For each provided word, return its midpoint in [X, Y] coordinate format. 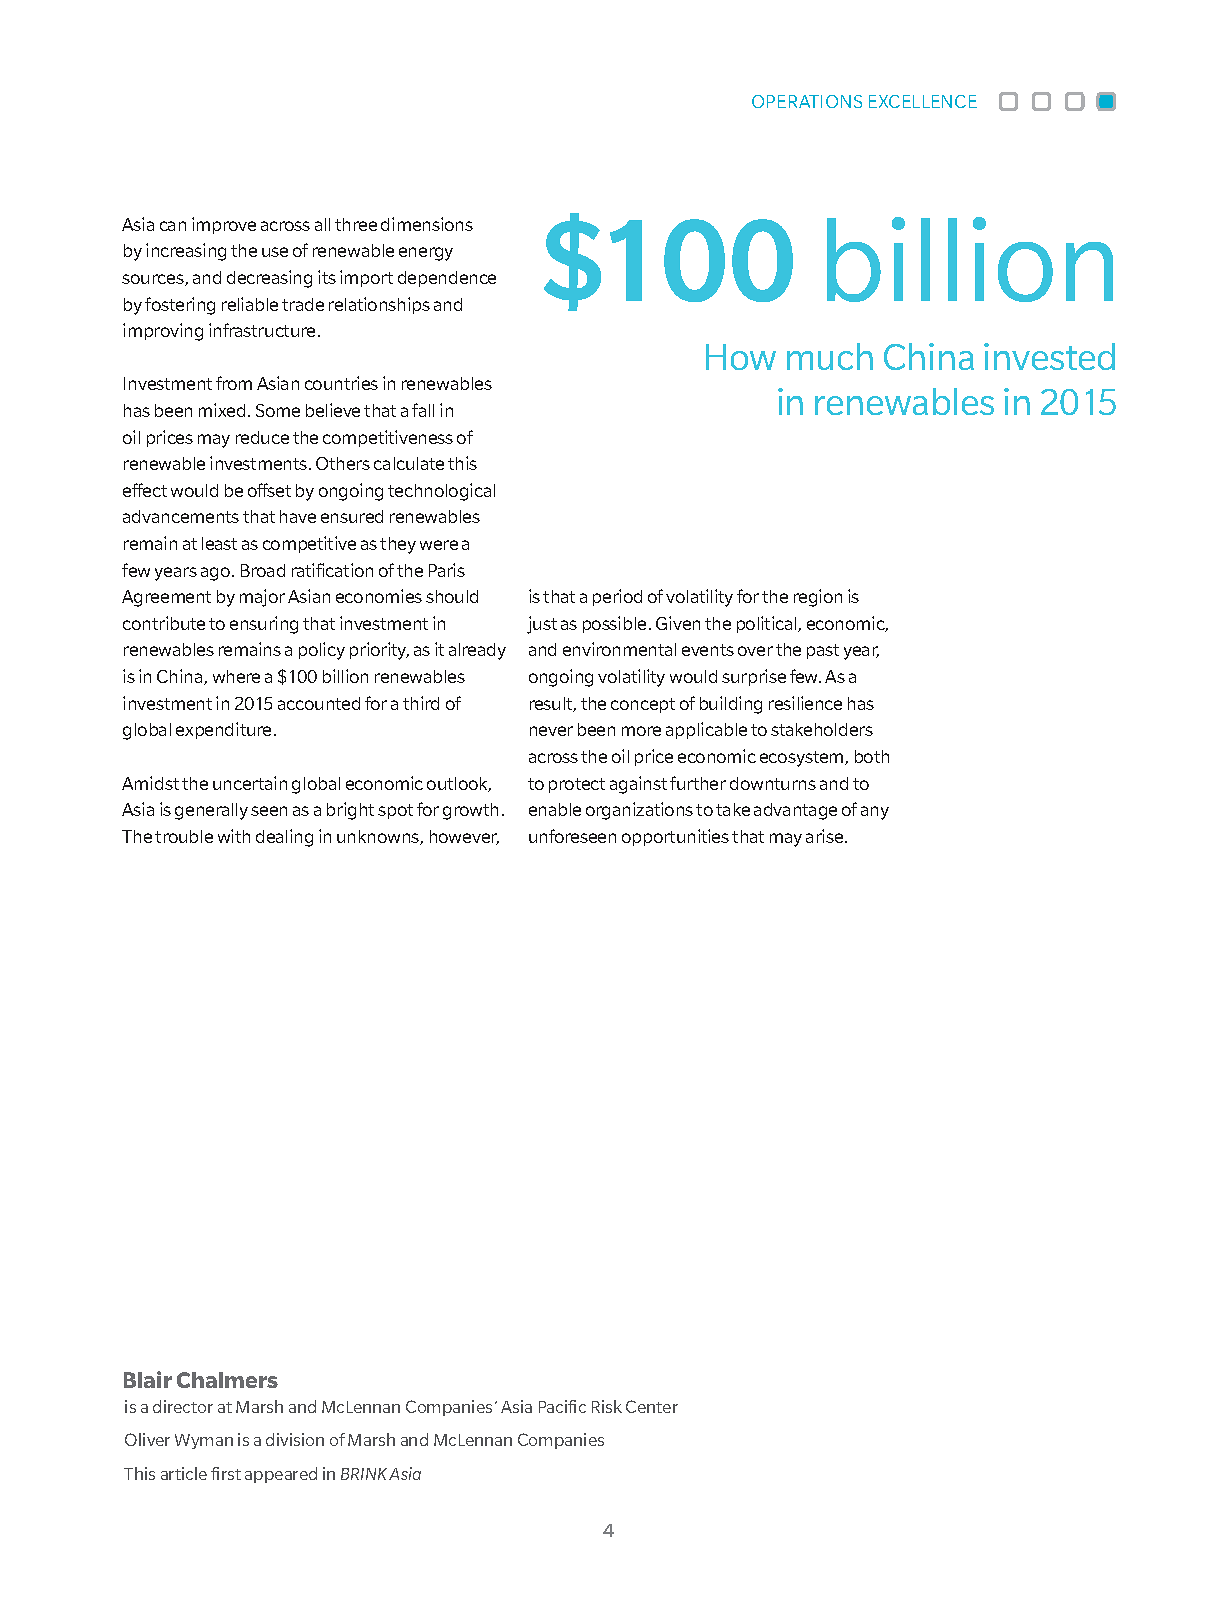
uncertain [250, 783]
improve [224, 225]
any [875, 813]
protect [577, 785]
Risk [607, 1406]
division [295, 1439]
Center [652, 1406]
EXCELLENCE [923, 101]
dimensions [427, 224]
